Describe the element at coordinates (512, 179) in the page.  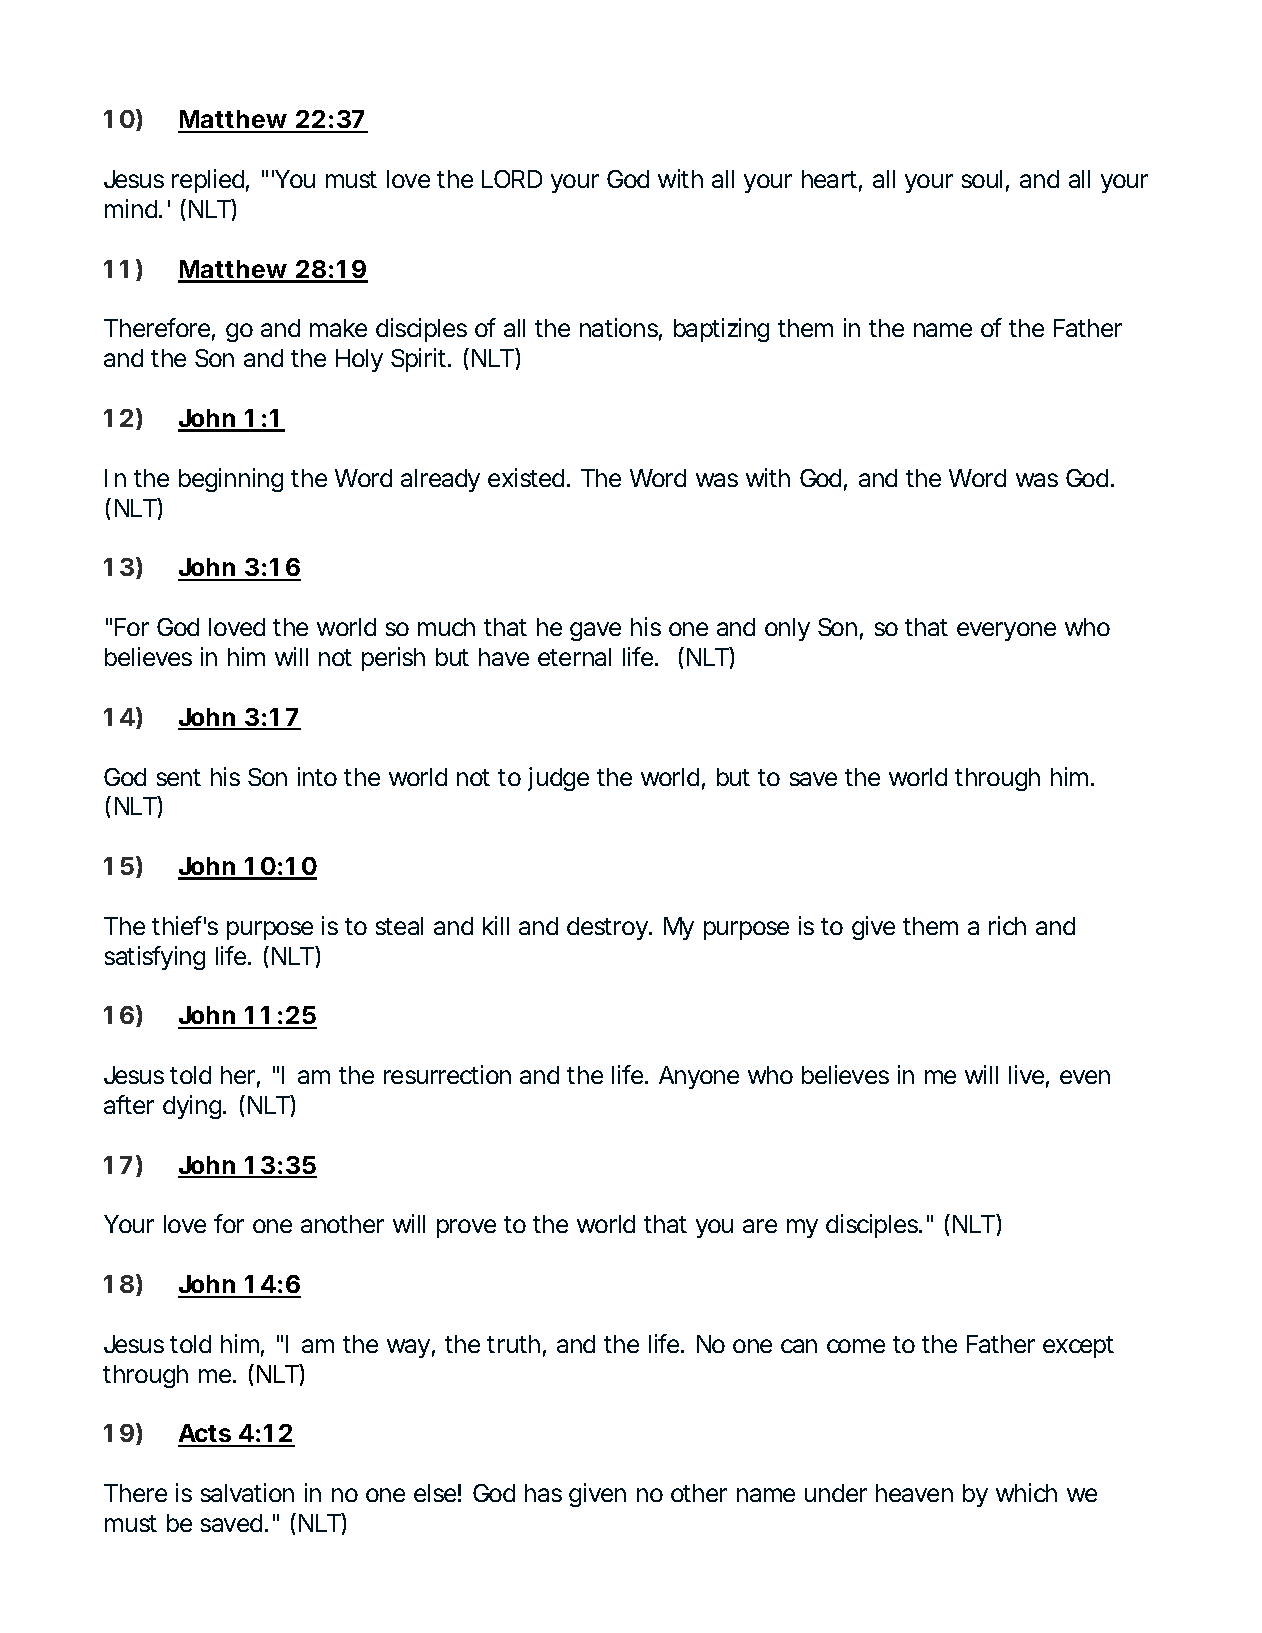
I see `LORD` at that location.
